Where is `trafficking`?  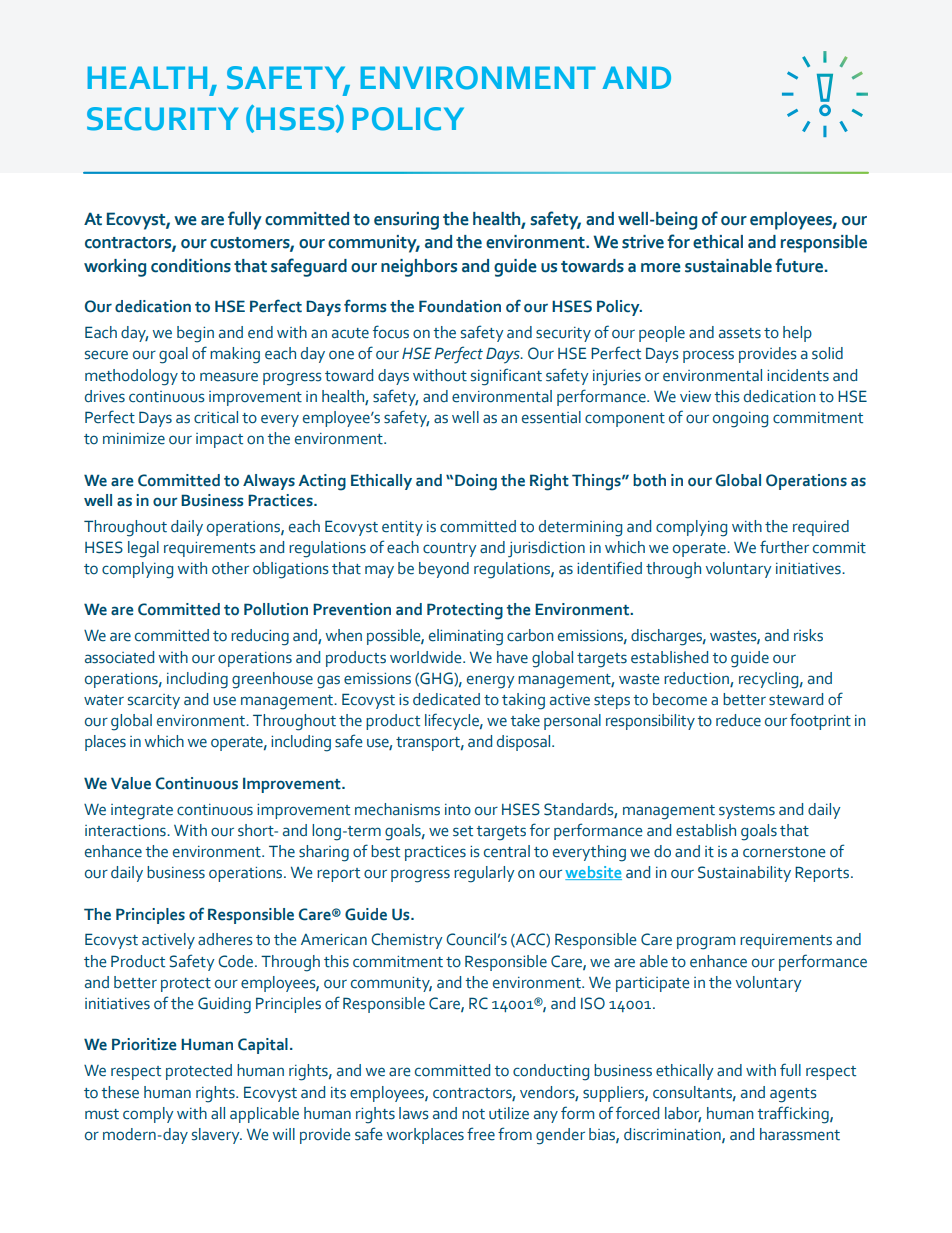
trafficking is located at coordinates (794, 1115).
